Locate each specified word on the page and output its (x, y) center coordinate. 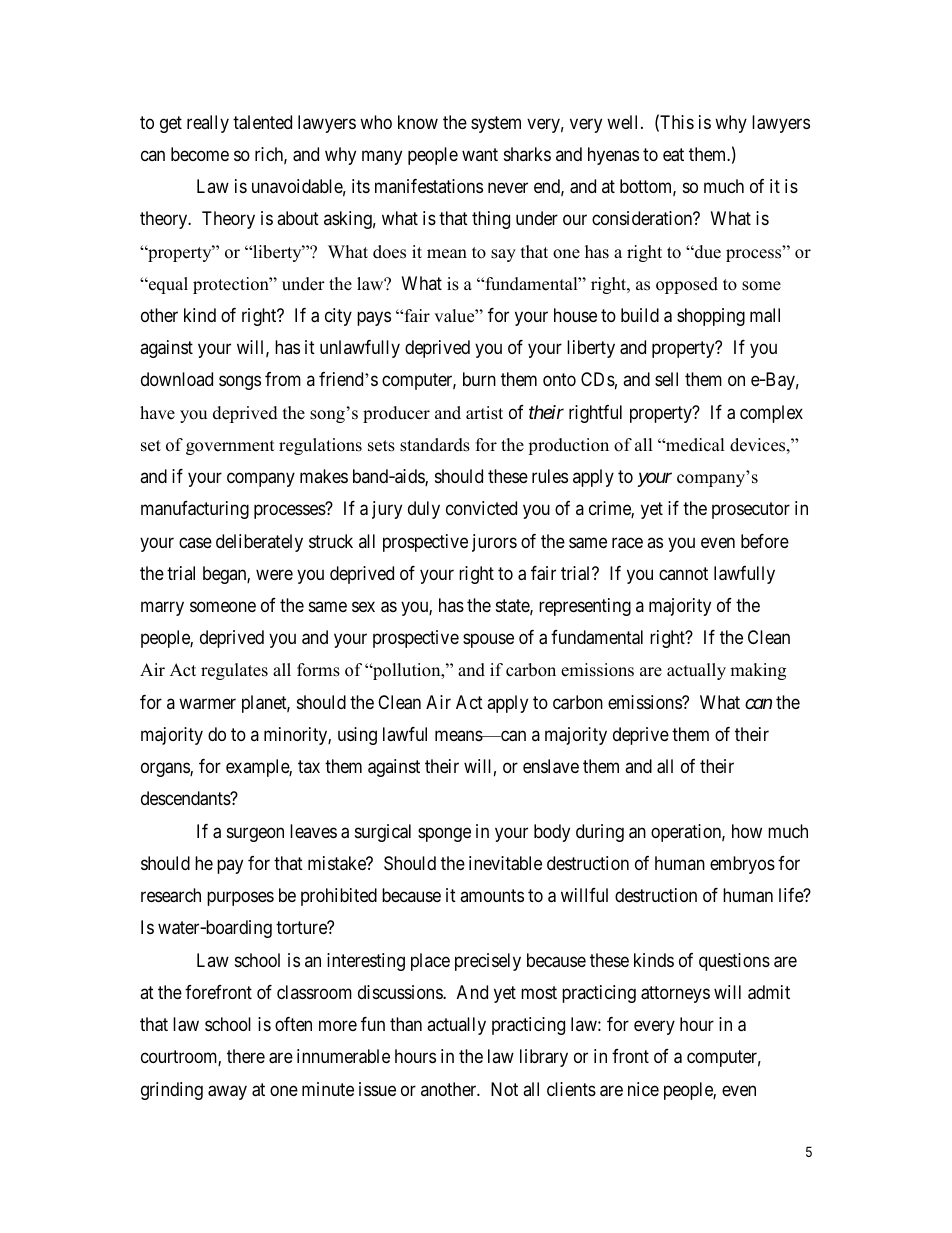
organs (166, 770)
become (200, 154)
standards (435, 445)
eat (673, 155)
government (230, 447)
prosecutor (751, 511)
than (406, 1024)
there (246, 1056)
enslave (551, 766)
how (747, 831)
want (480, 154)
